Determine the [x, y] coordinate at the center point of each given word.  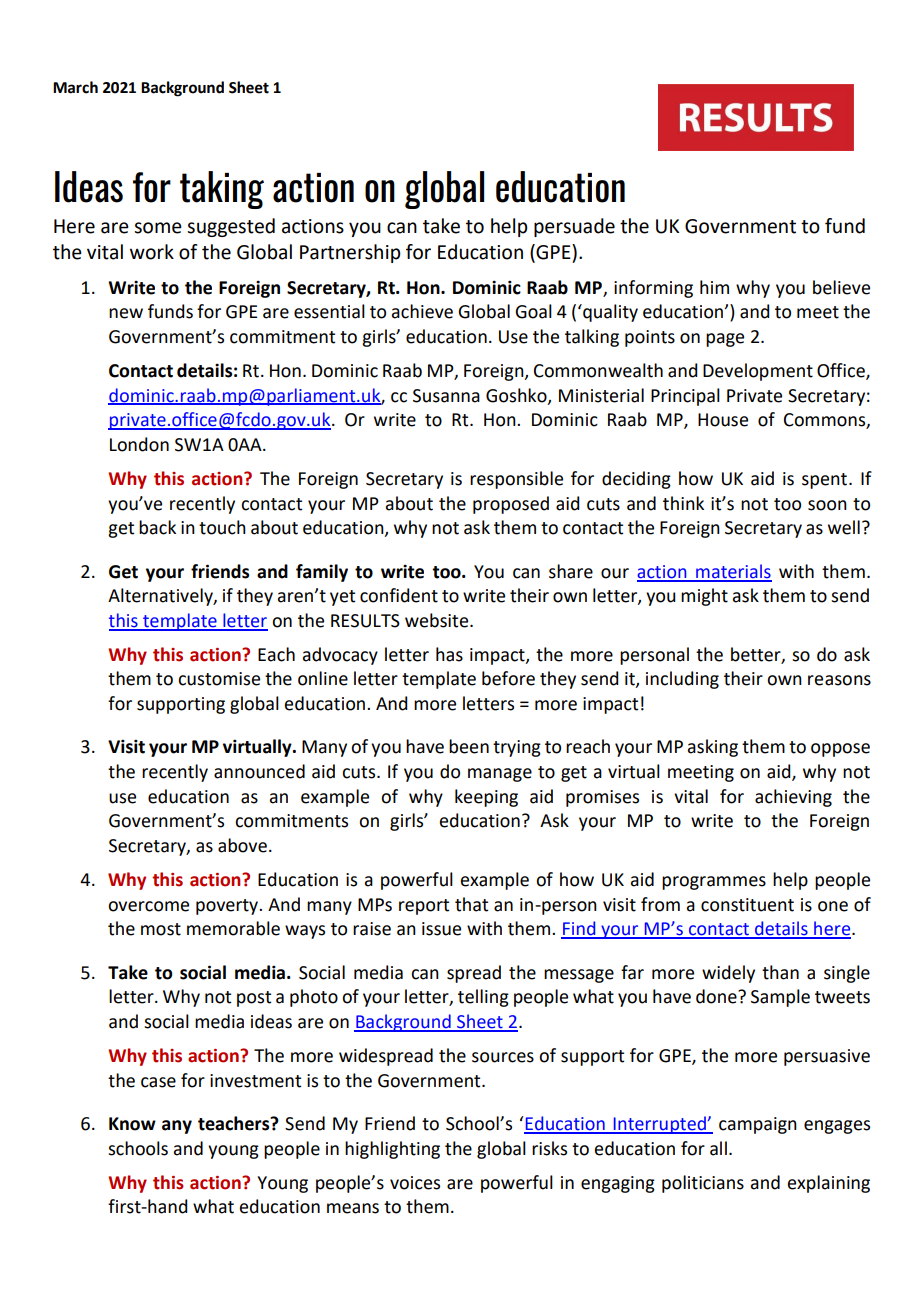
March [75, 87]
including [682, 680]
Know [132, 1124]
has [449, 654]
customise [219, 679]
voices [415, 1183]
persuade [574, 227]
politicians [703, 1184]
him [714, 287]
